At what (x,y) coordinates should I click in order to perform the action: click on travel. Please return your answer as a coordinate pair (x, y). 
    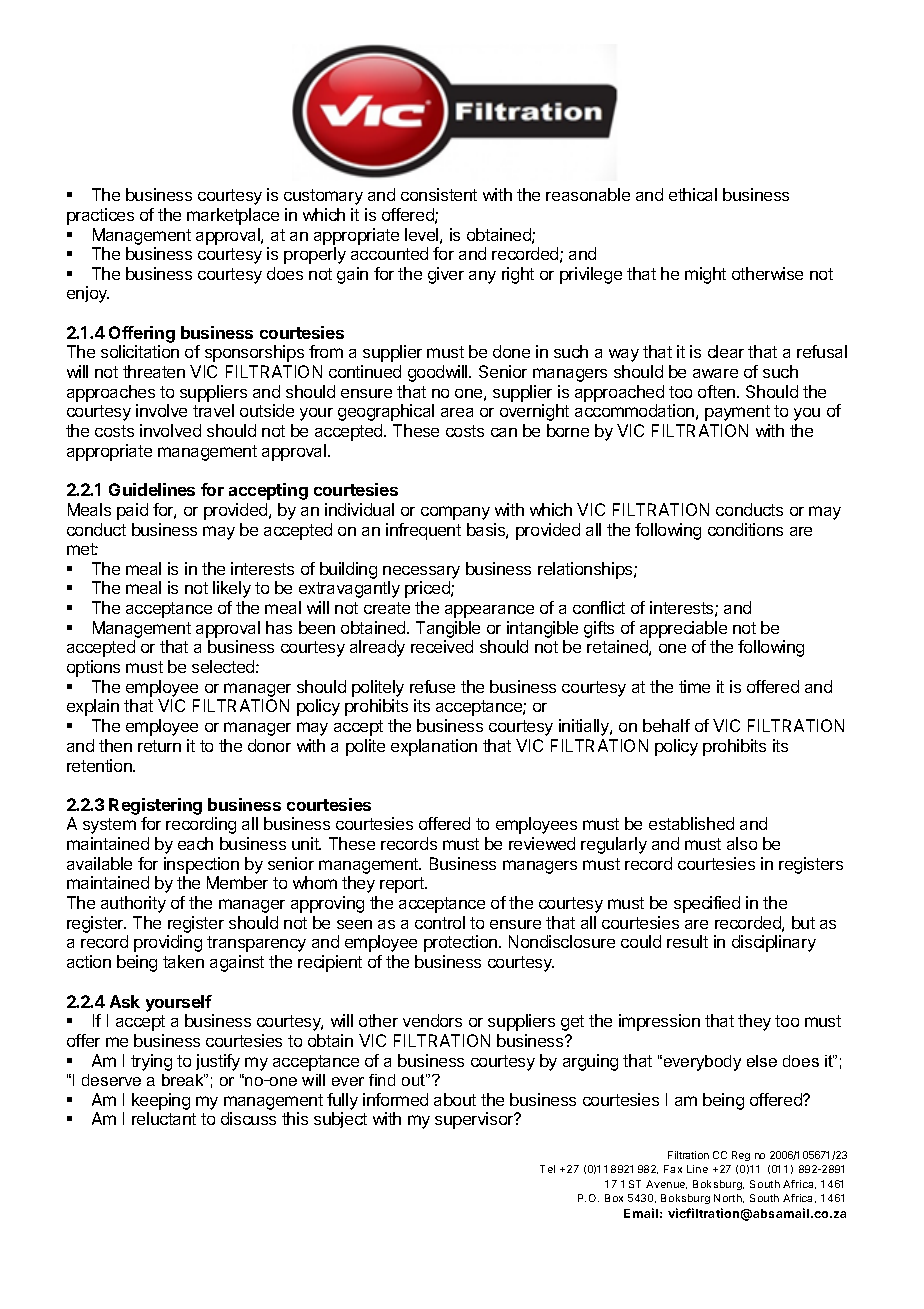
    Looking at the image, I should click on (213, 410).
